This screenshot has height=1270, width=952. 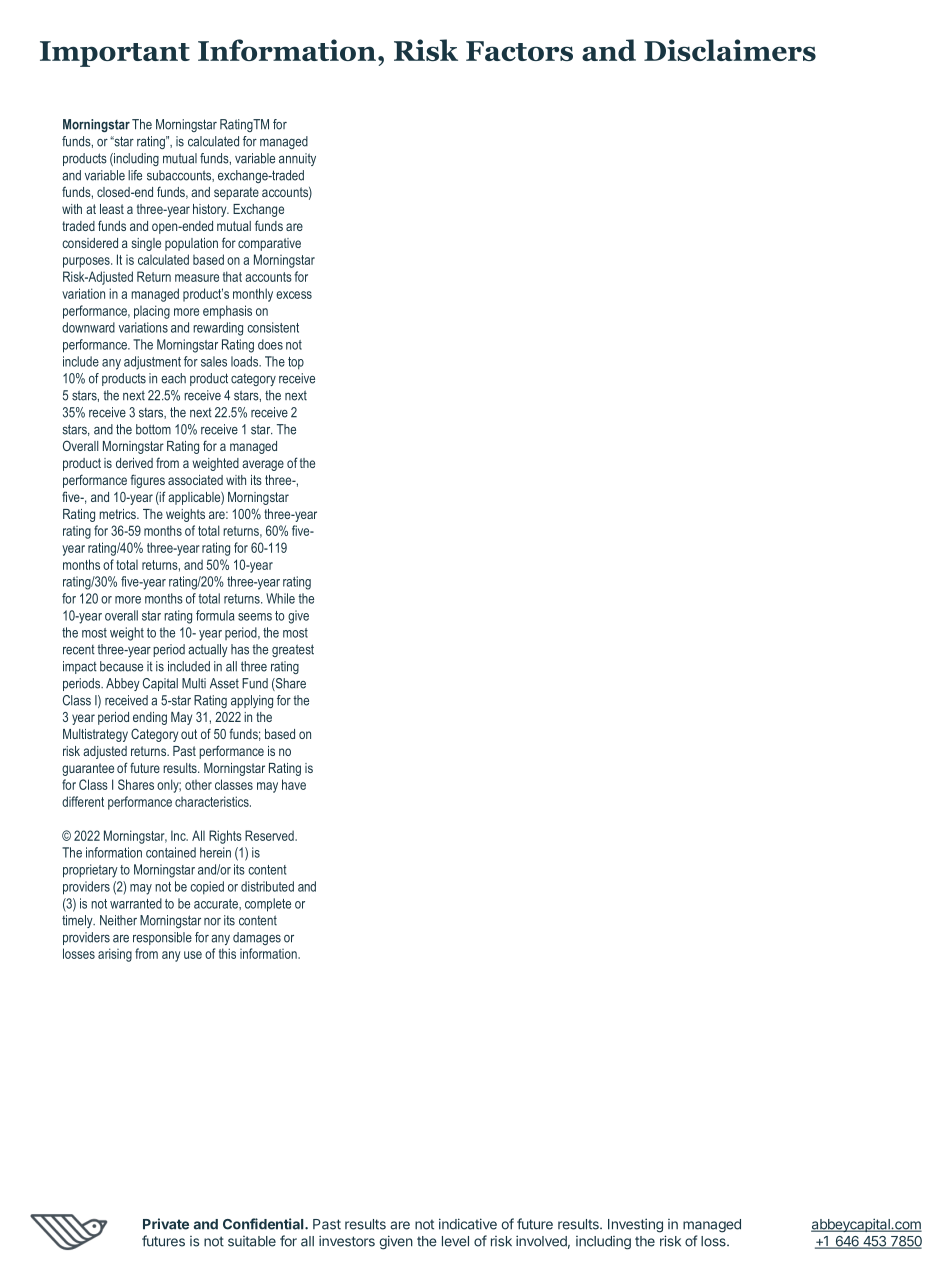 What do you see at coordinates (519, 51) in the screenshot?
I see `Factors` at bounding box center [519, 51].
